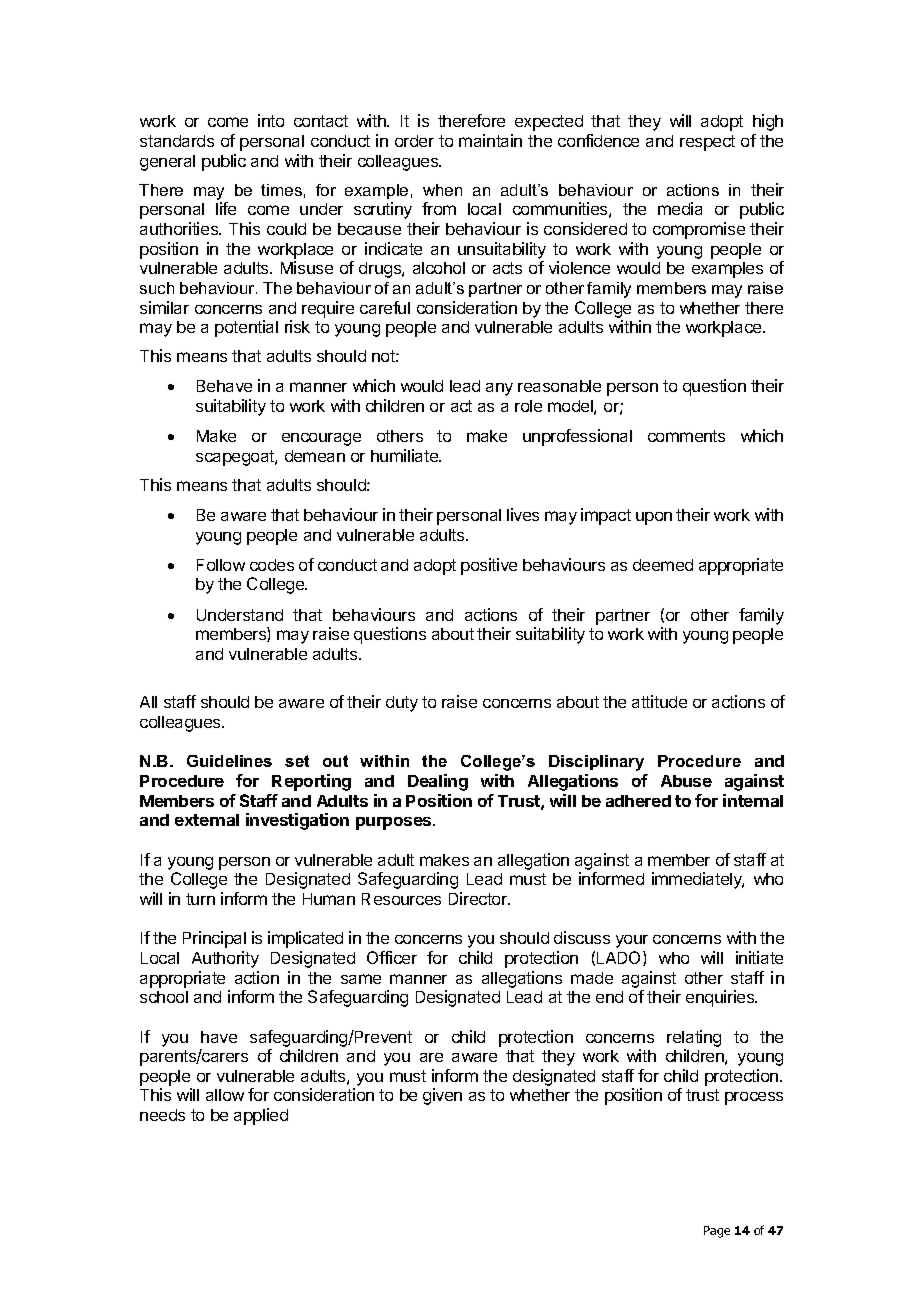 The height and width of the screenshot is (1308, 924). What do you see at coordinates (271, 120) in the screenshot?
I see `into` at bounding box center [271, 120].
